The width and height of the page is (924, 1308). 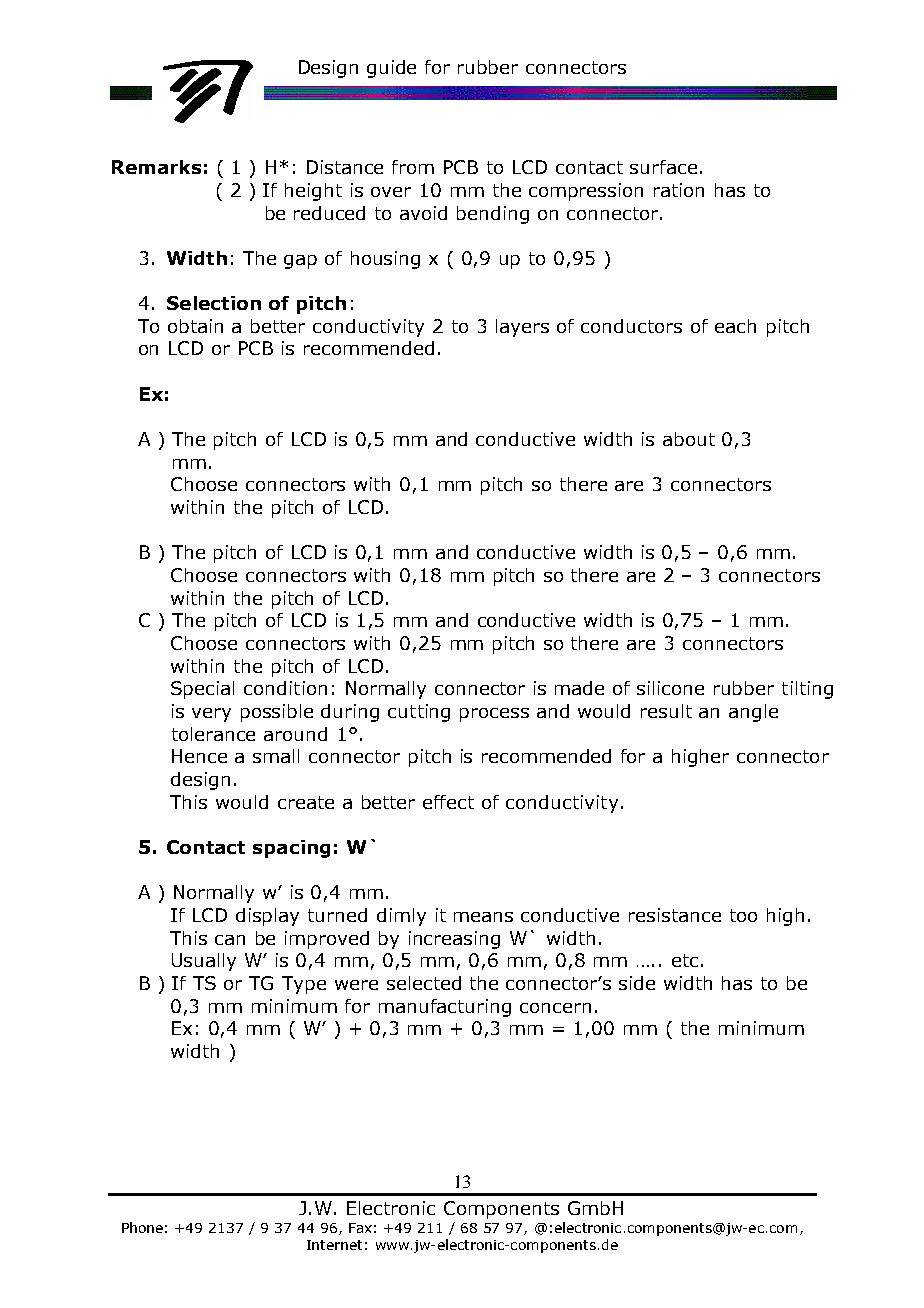 What do you see at coordinates (448, 802) in the page?
I see `effect` at bounding box center [448, 802].
